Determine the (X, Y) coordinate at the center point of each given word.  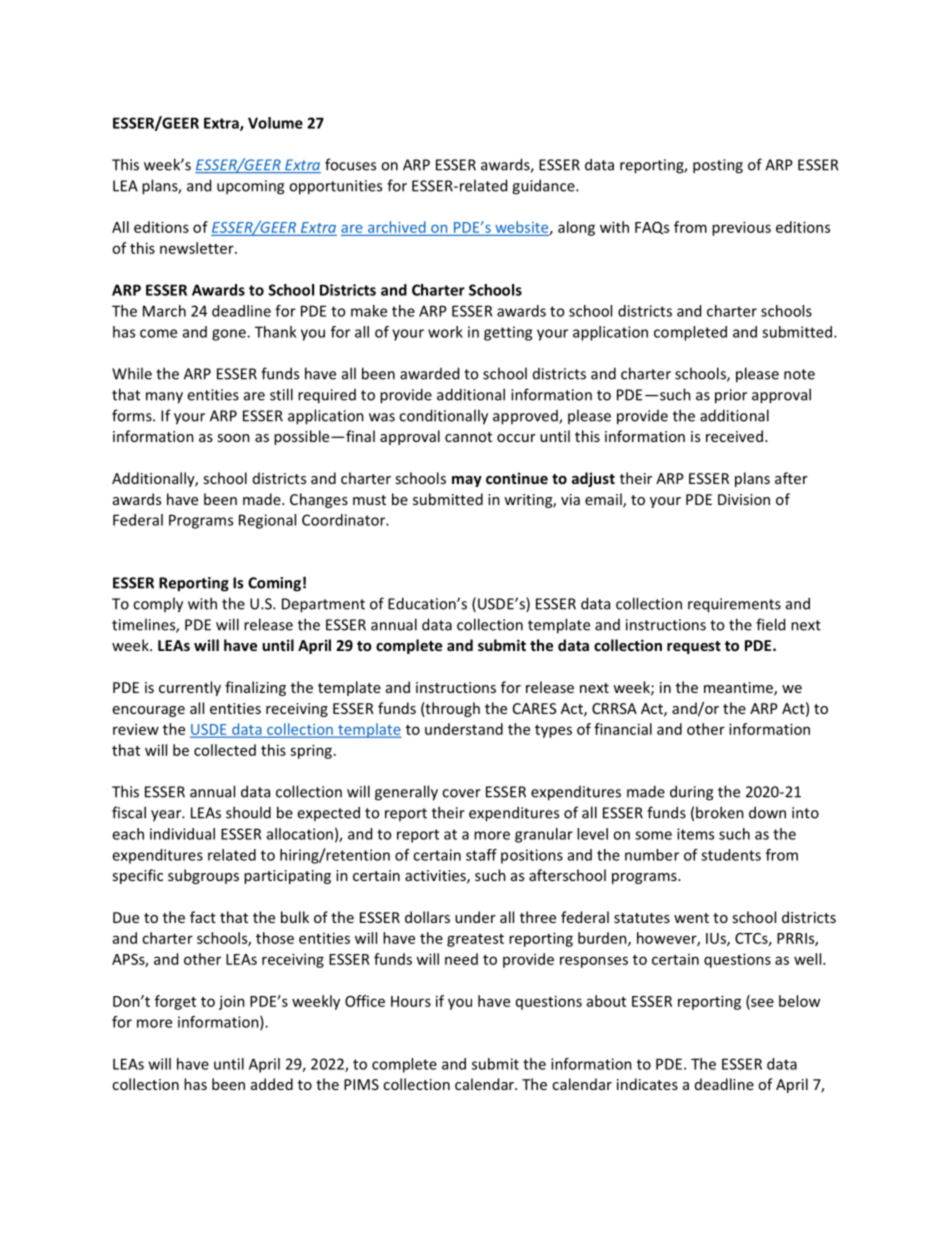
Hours (411, 1001)
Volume (275, 123)
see (761, 1003)
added (272, 1084)
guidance (544, 187)
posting (718, 166)
